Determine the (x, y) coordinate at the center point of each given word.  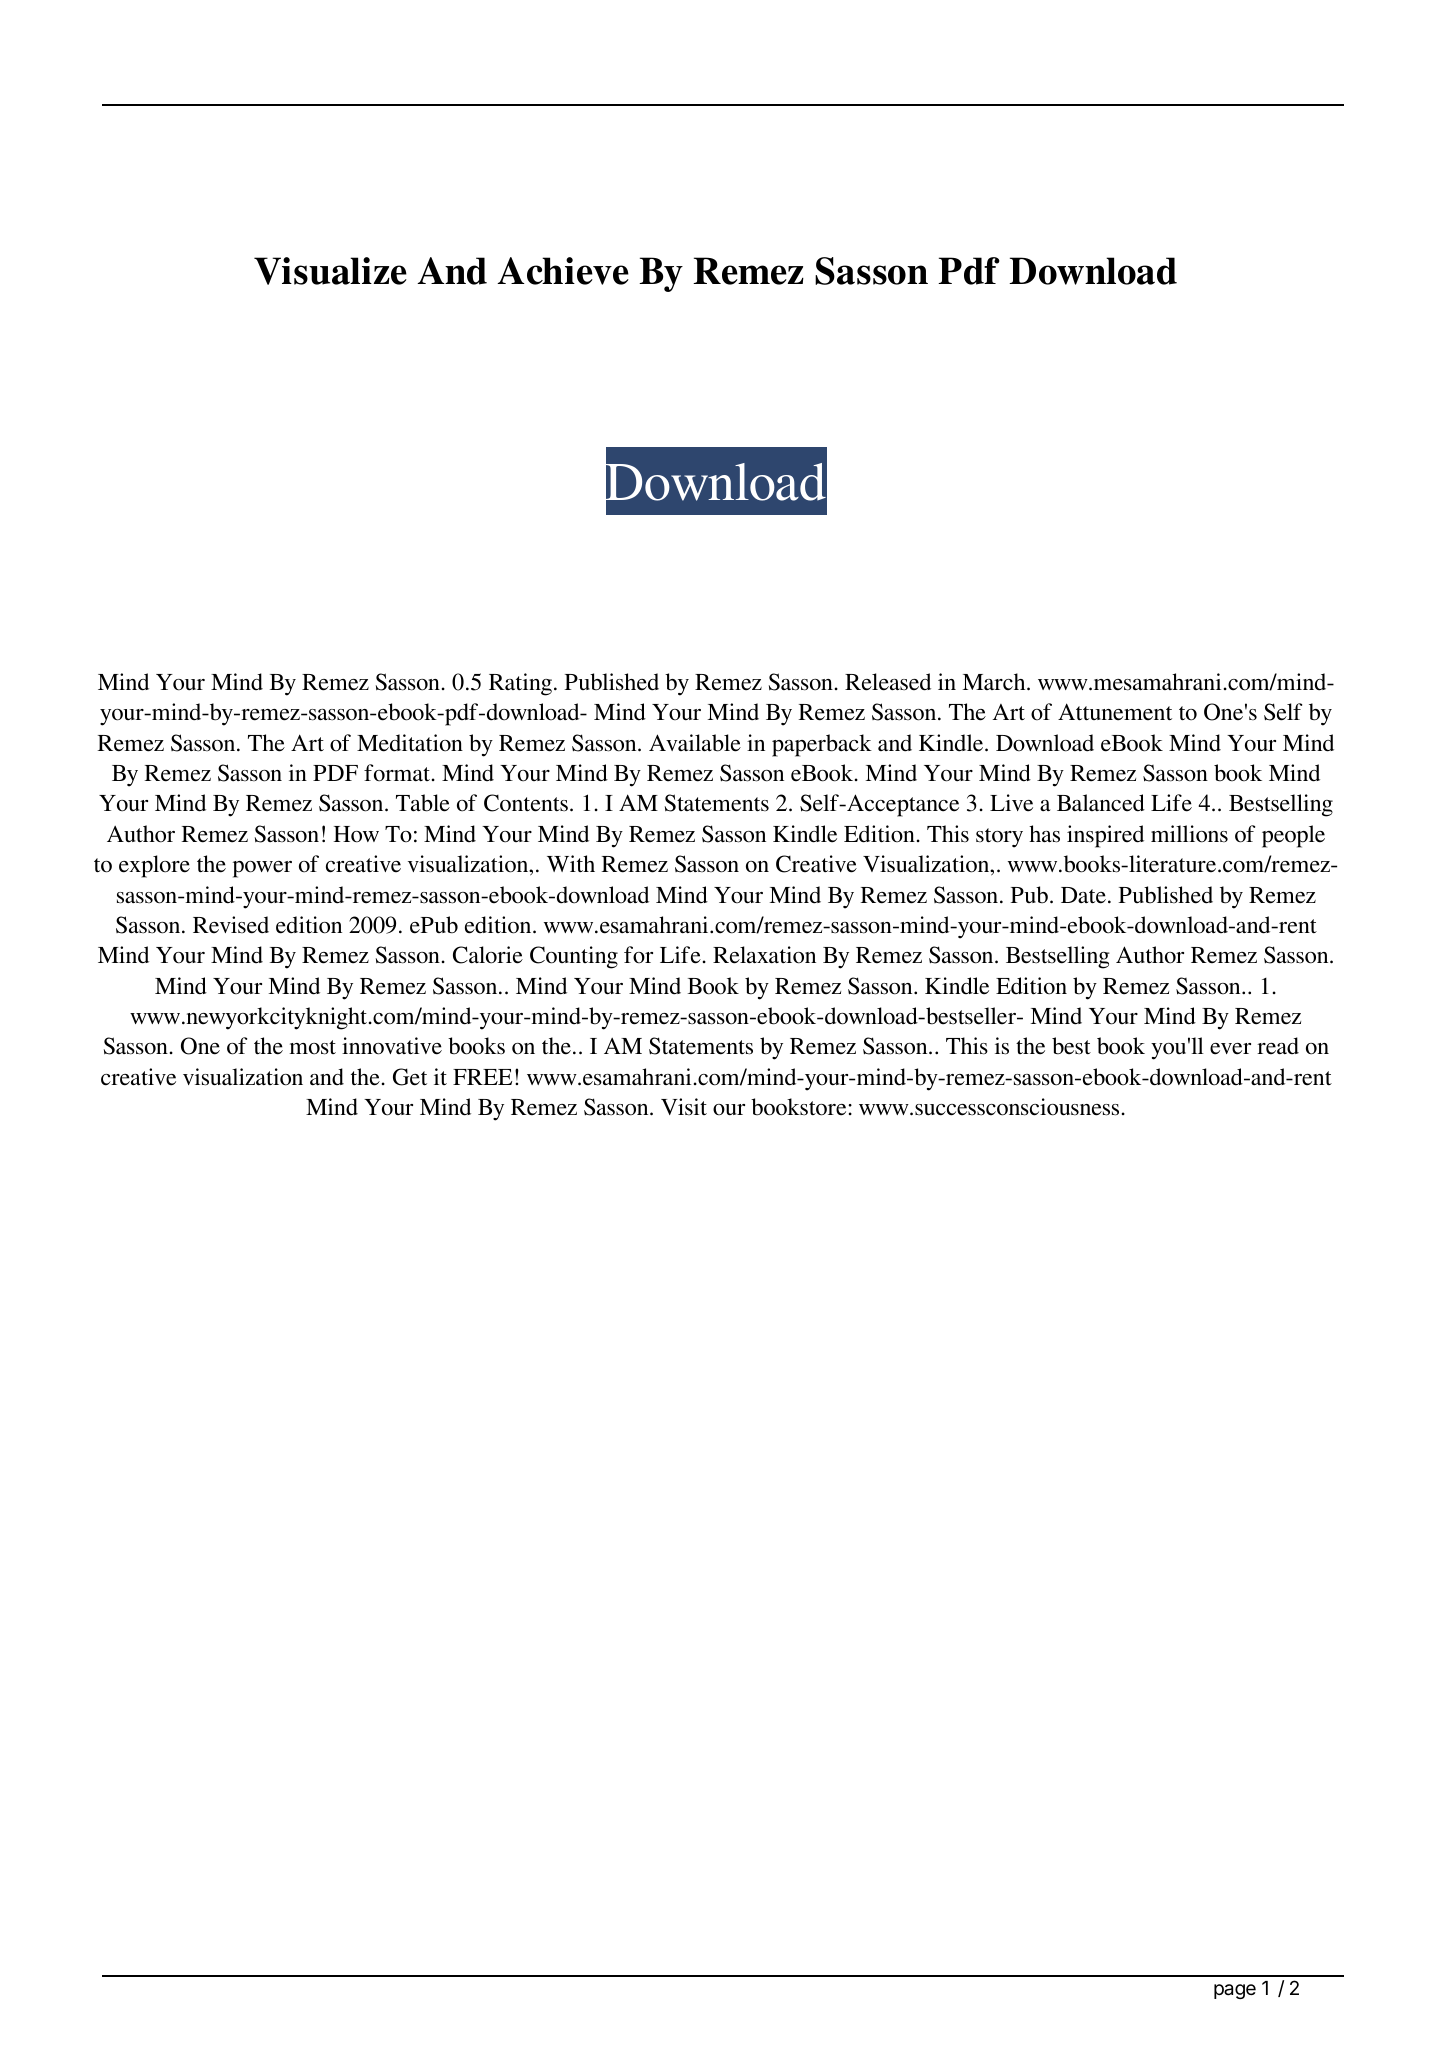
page (1235, 1991)
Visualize (330, 271)
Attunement (1115, 712)
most (312, 1047)
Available (695, 743)
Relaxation (764, 955)
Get (410, 1077)
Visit (684, 1106)
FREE (482, 1077)
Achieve (563, 271)
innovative (392, 1046)
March (995, 681)
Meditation (410, 743)
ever (1230, 1049)
